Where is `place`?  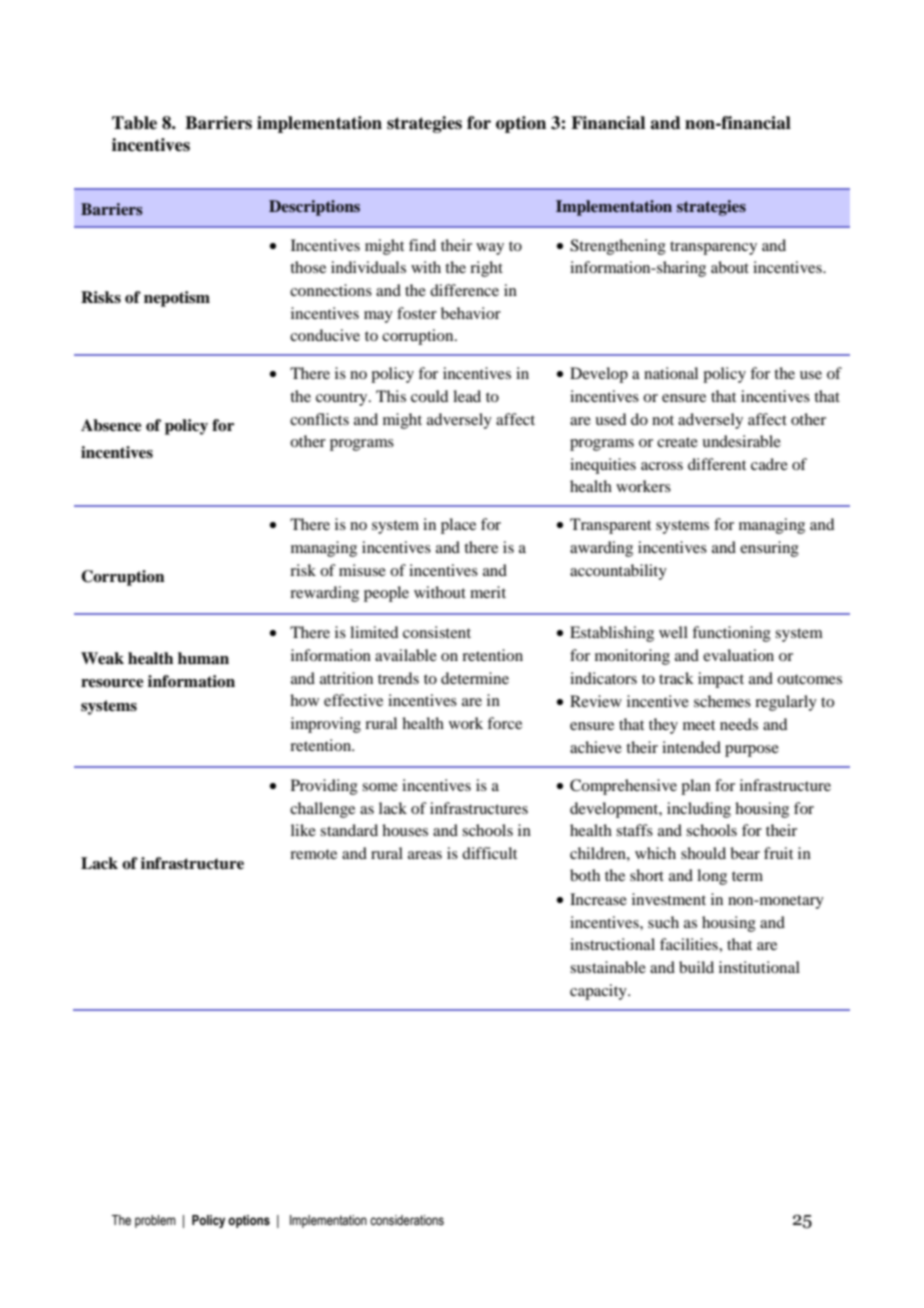
place is located at coordinates (458, 526).
